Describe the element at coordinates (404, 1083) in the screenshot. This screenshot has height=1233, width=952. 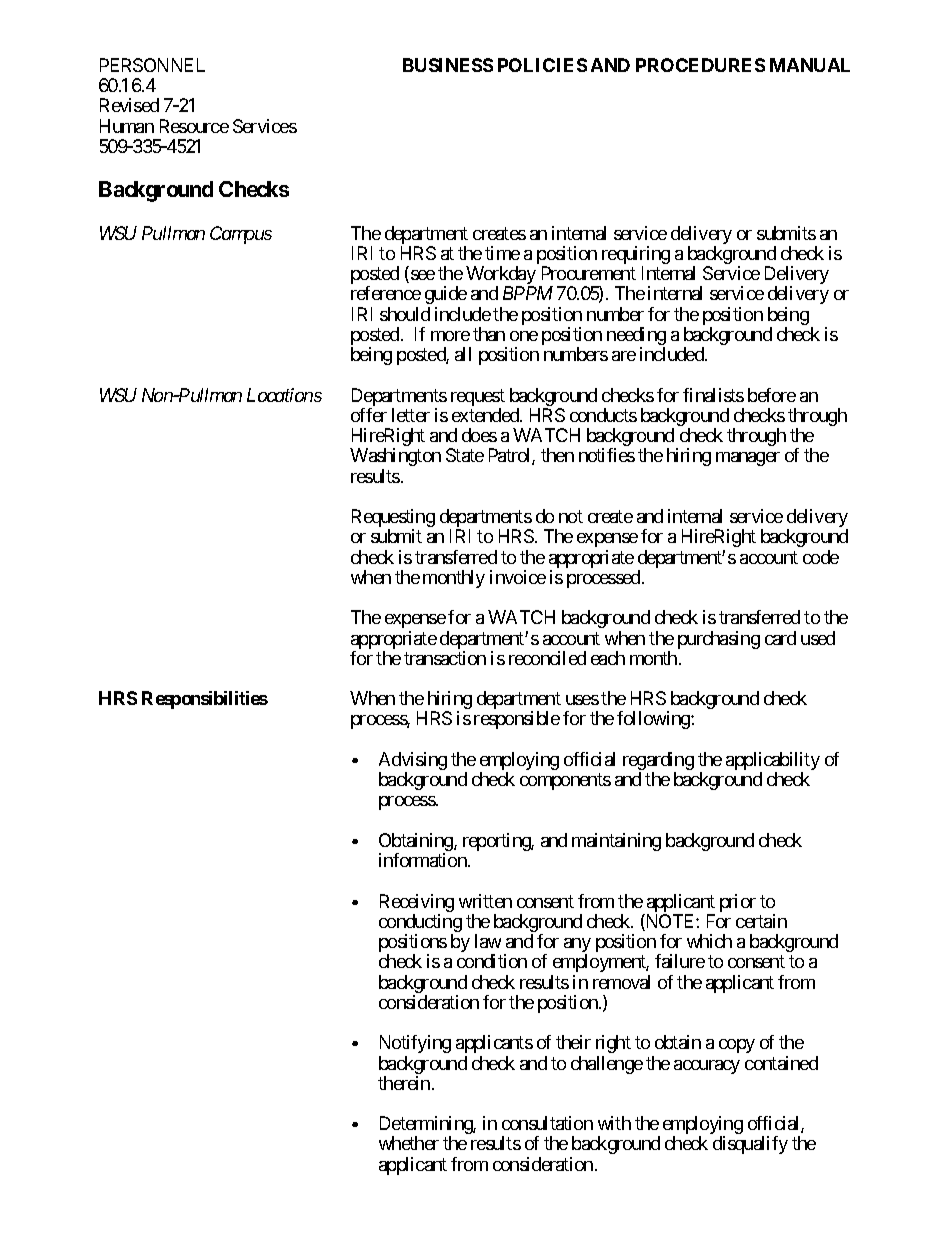
I see `therein` at that location.
